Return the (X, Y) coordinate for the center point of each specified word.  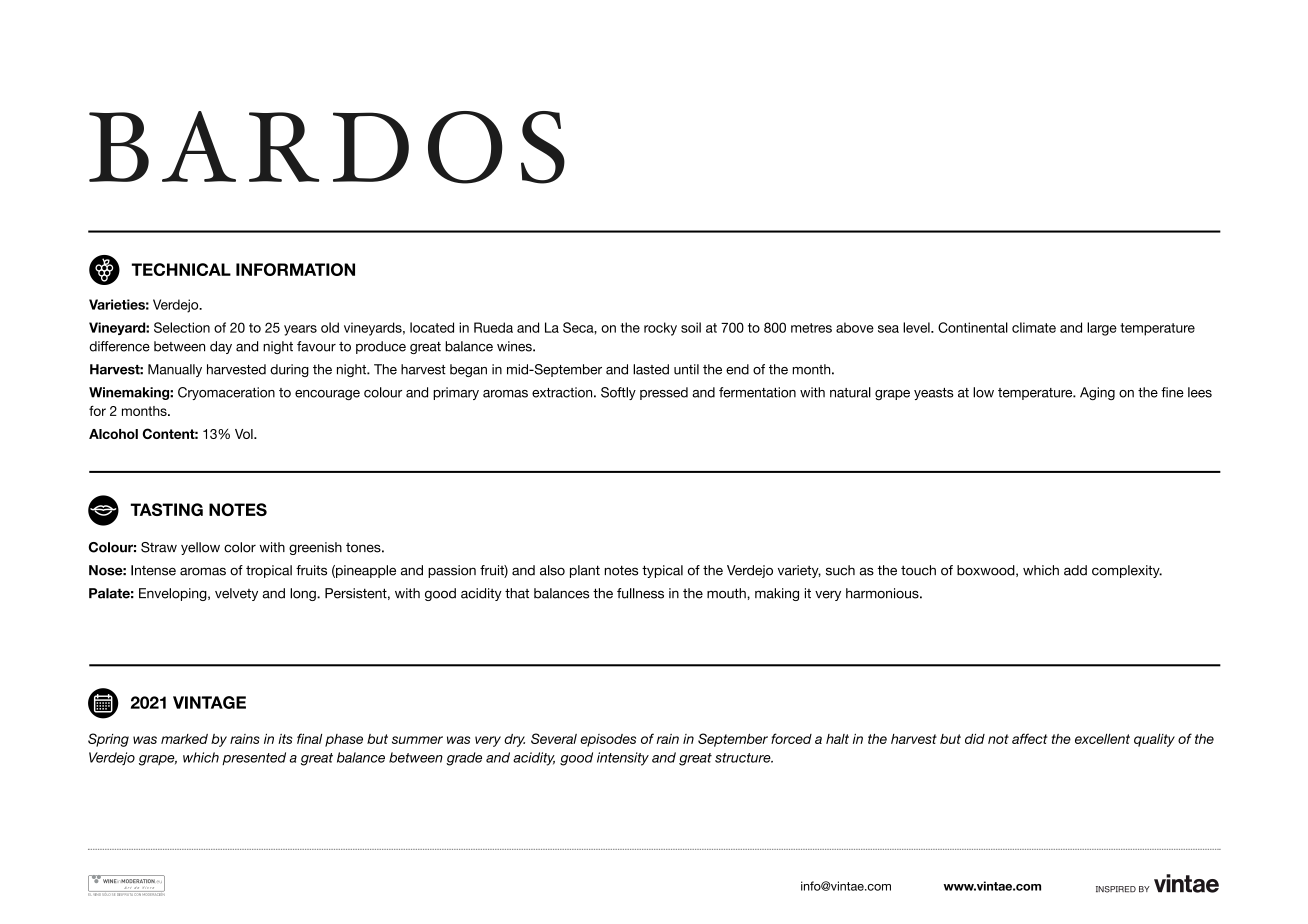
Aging (1097, 393)
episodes (608, 740)
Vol (245, 434)
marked (184, 739)
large (1102, 329)
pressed (664, 393)
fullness (640, 593)
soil (691, 327)
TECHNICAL (181, 269)
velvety (236, 594)
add (1075, 570)
